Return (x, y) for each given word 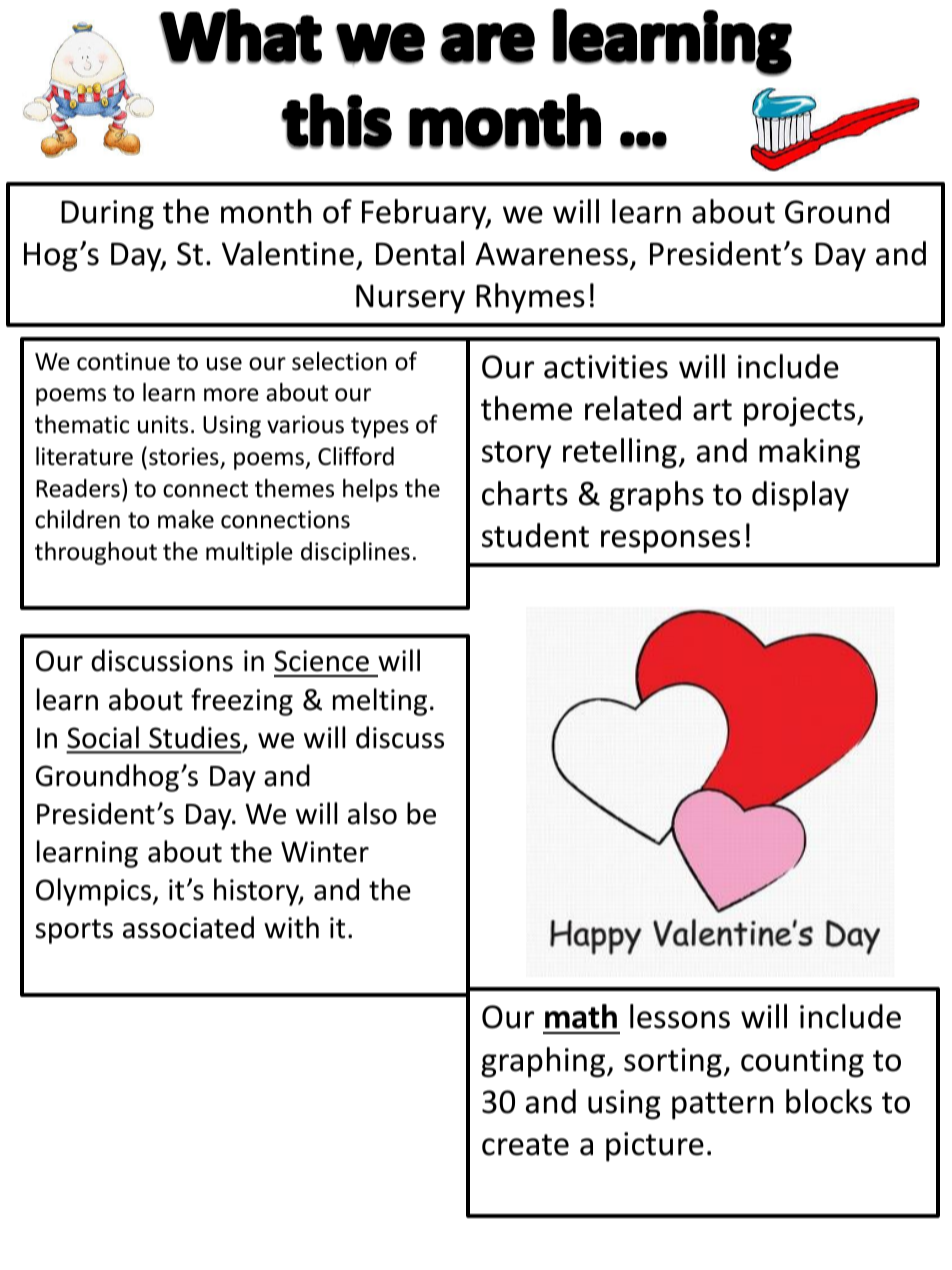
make (186, 519)
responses (670, 542)
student (535, 535)
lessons (680, 1016)
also (372, 813)
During (107, 215)
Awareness (551, 254)
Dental (420, 253)
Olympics (93, 892)
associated (188, 927)
